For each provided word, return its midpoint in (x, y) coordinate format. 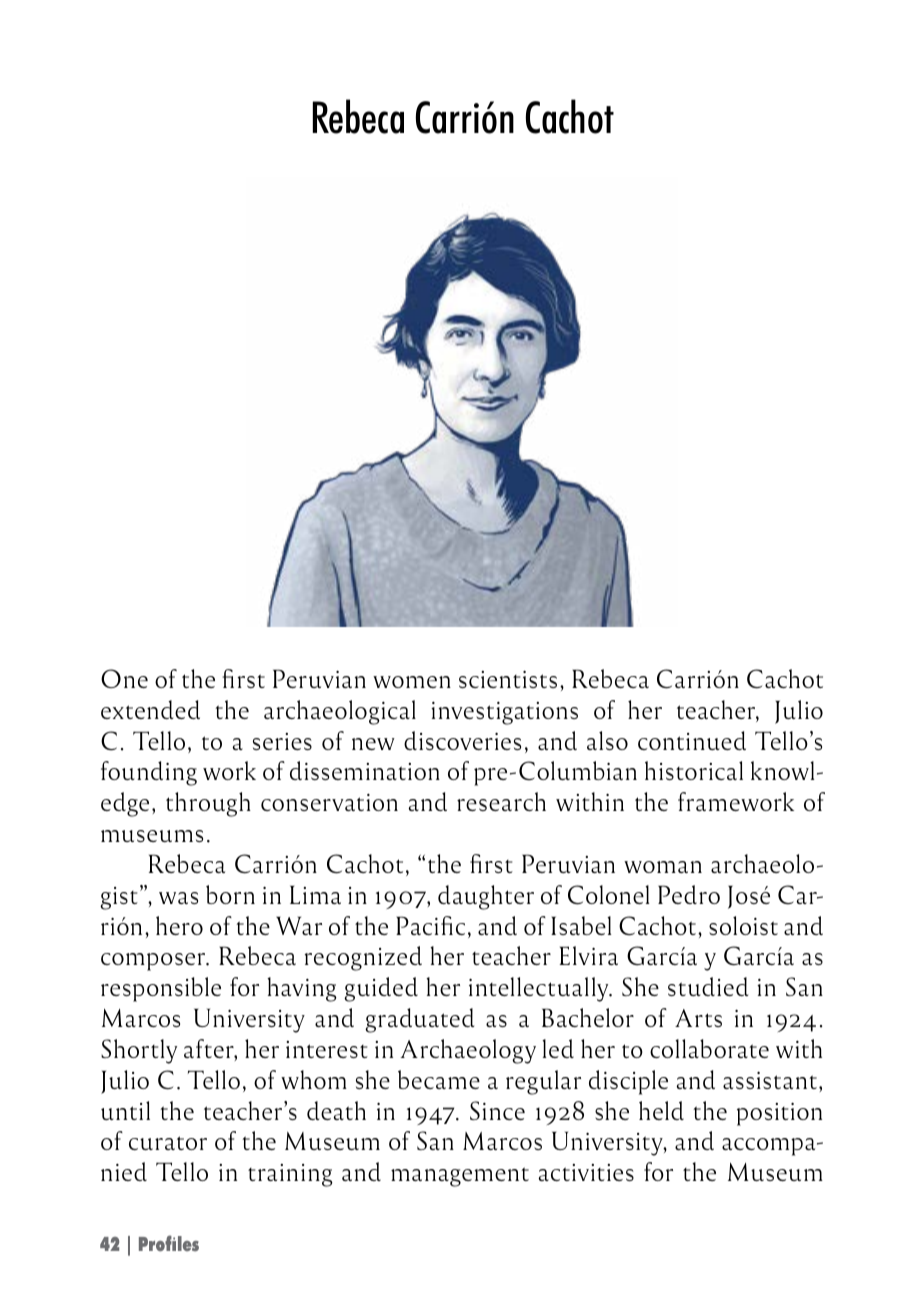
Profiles (169, 1243)
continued (692, 740)
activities (586, 1172)
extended (150, 709)
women (412, 682)
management (460, 1177)
